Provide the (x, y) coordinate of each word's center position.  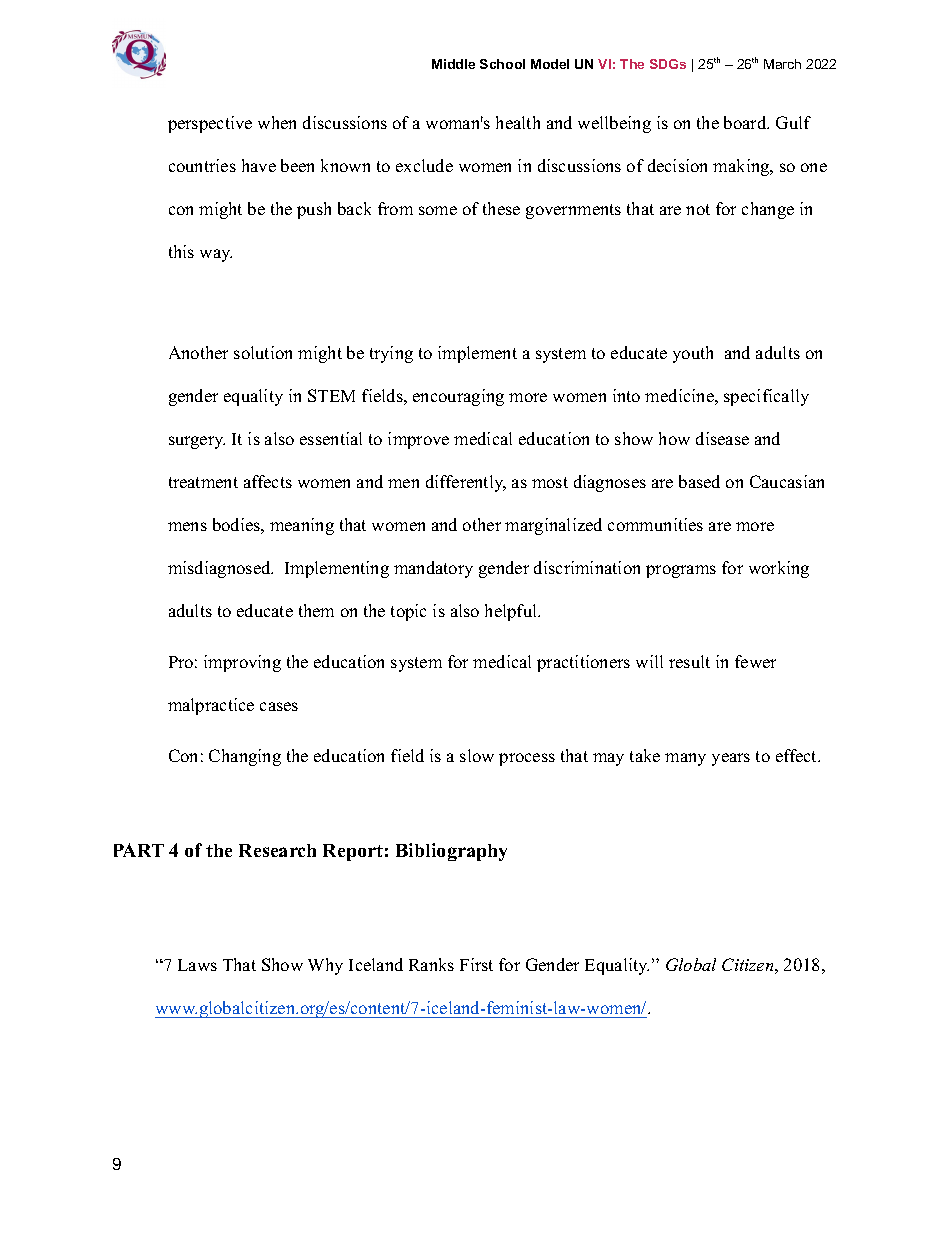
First (476, 964)
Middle (453, 64)
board (746, 122)
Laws (197, 965)
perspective (210, 124)
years (731, 759)
